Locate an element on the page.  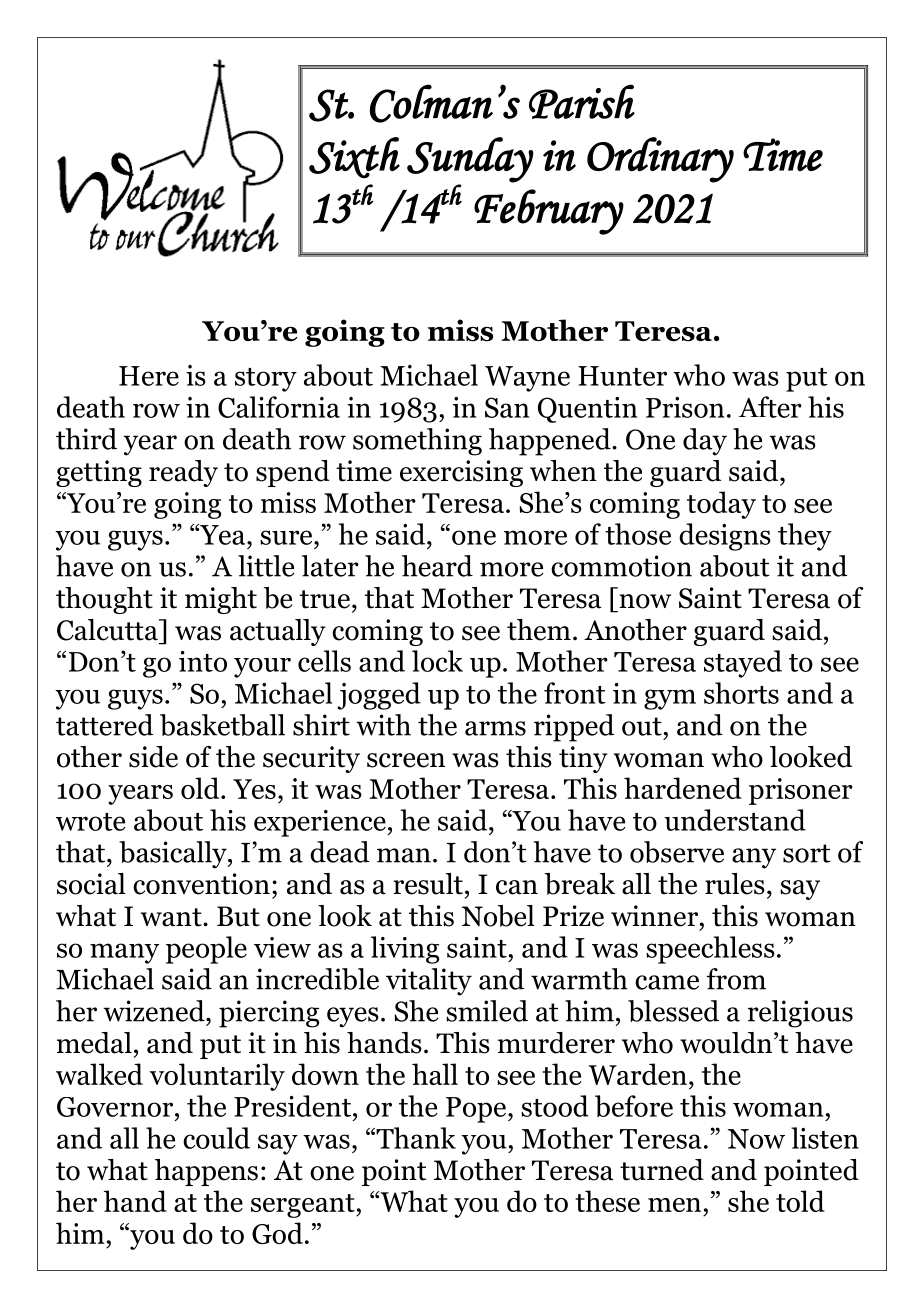
stayed is located at coordinates (743, 664).
